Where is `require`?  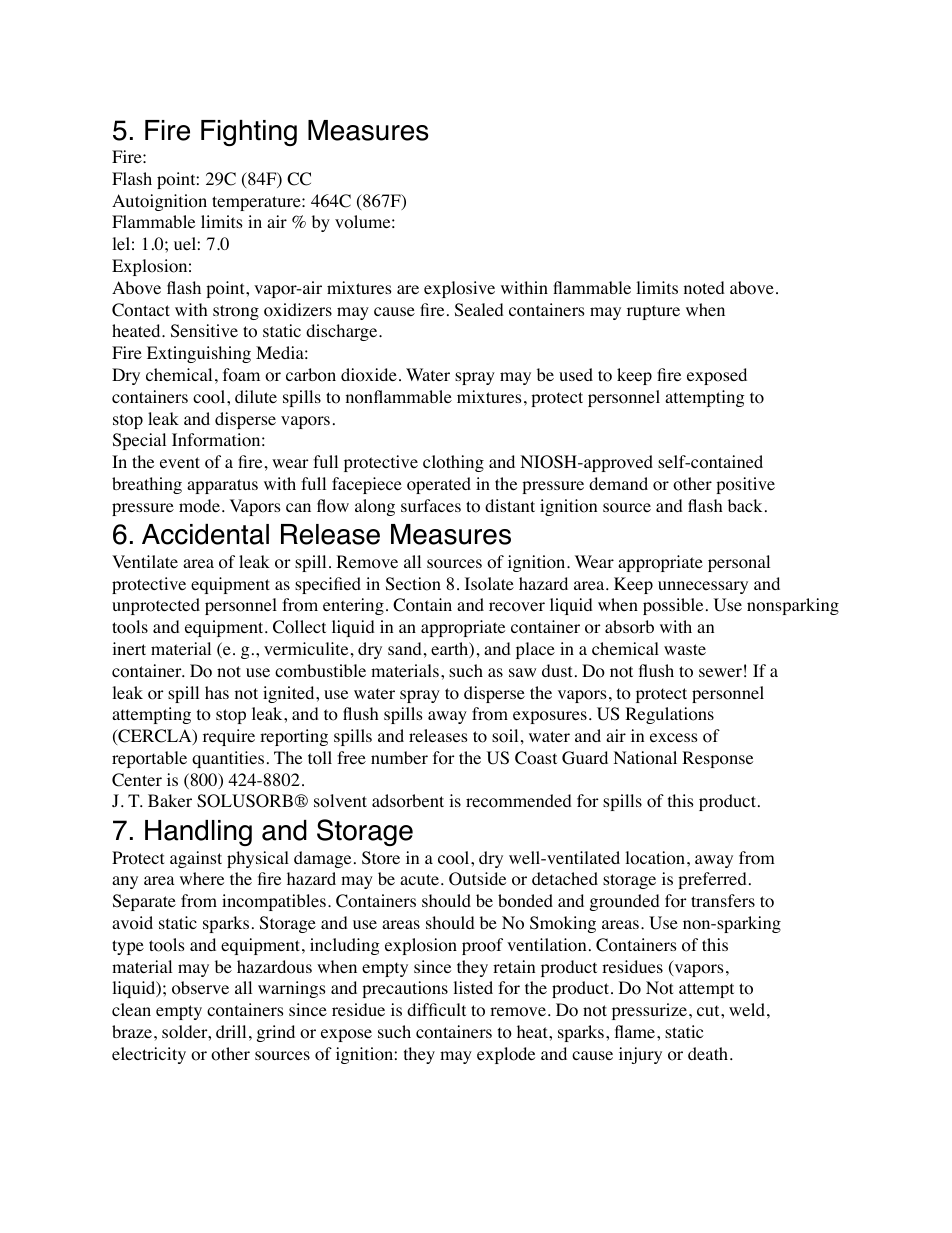
require is located at coordinates (229, 737).
